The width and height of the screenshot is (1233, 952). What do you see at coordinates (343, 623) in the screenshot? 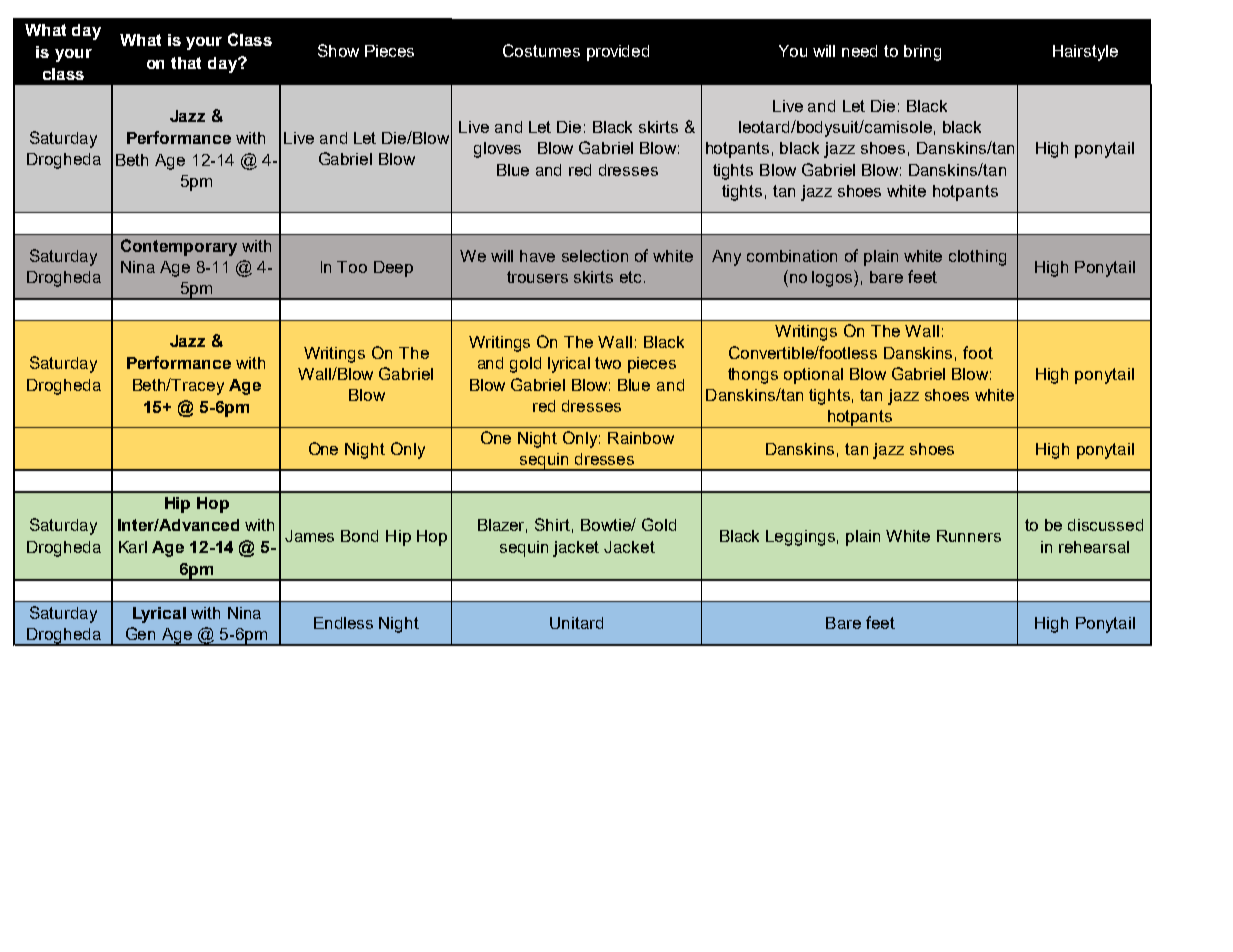
I see `Endless` at bounding box center [343, 623].
